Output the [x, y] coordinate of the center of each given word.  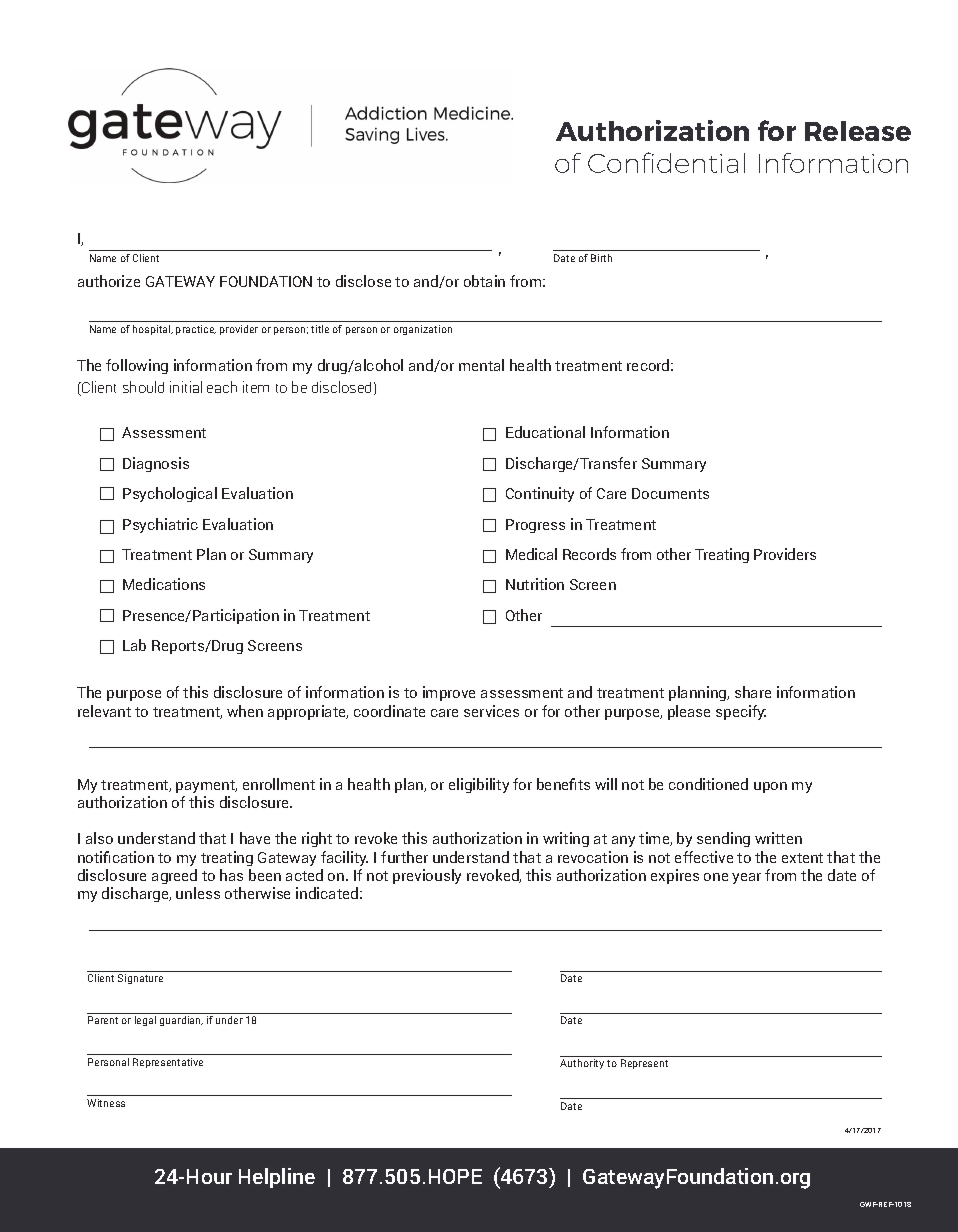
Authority [582, 1064]
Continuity [540, 494]
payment [206, 786]
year [746, 878]
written [778, 838]
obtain [484, 281]
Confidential [666, 162]
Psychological [170, 494]
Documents [670, 493]
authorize [109, 281]
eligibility [479, 785]
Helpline [277, 1178]
